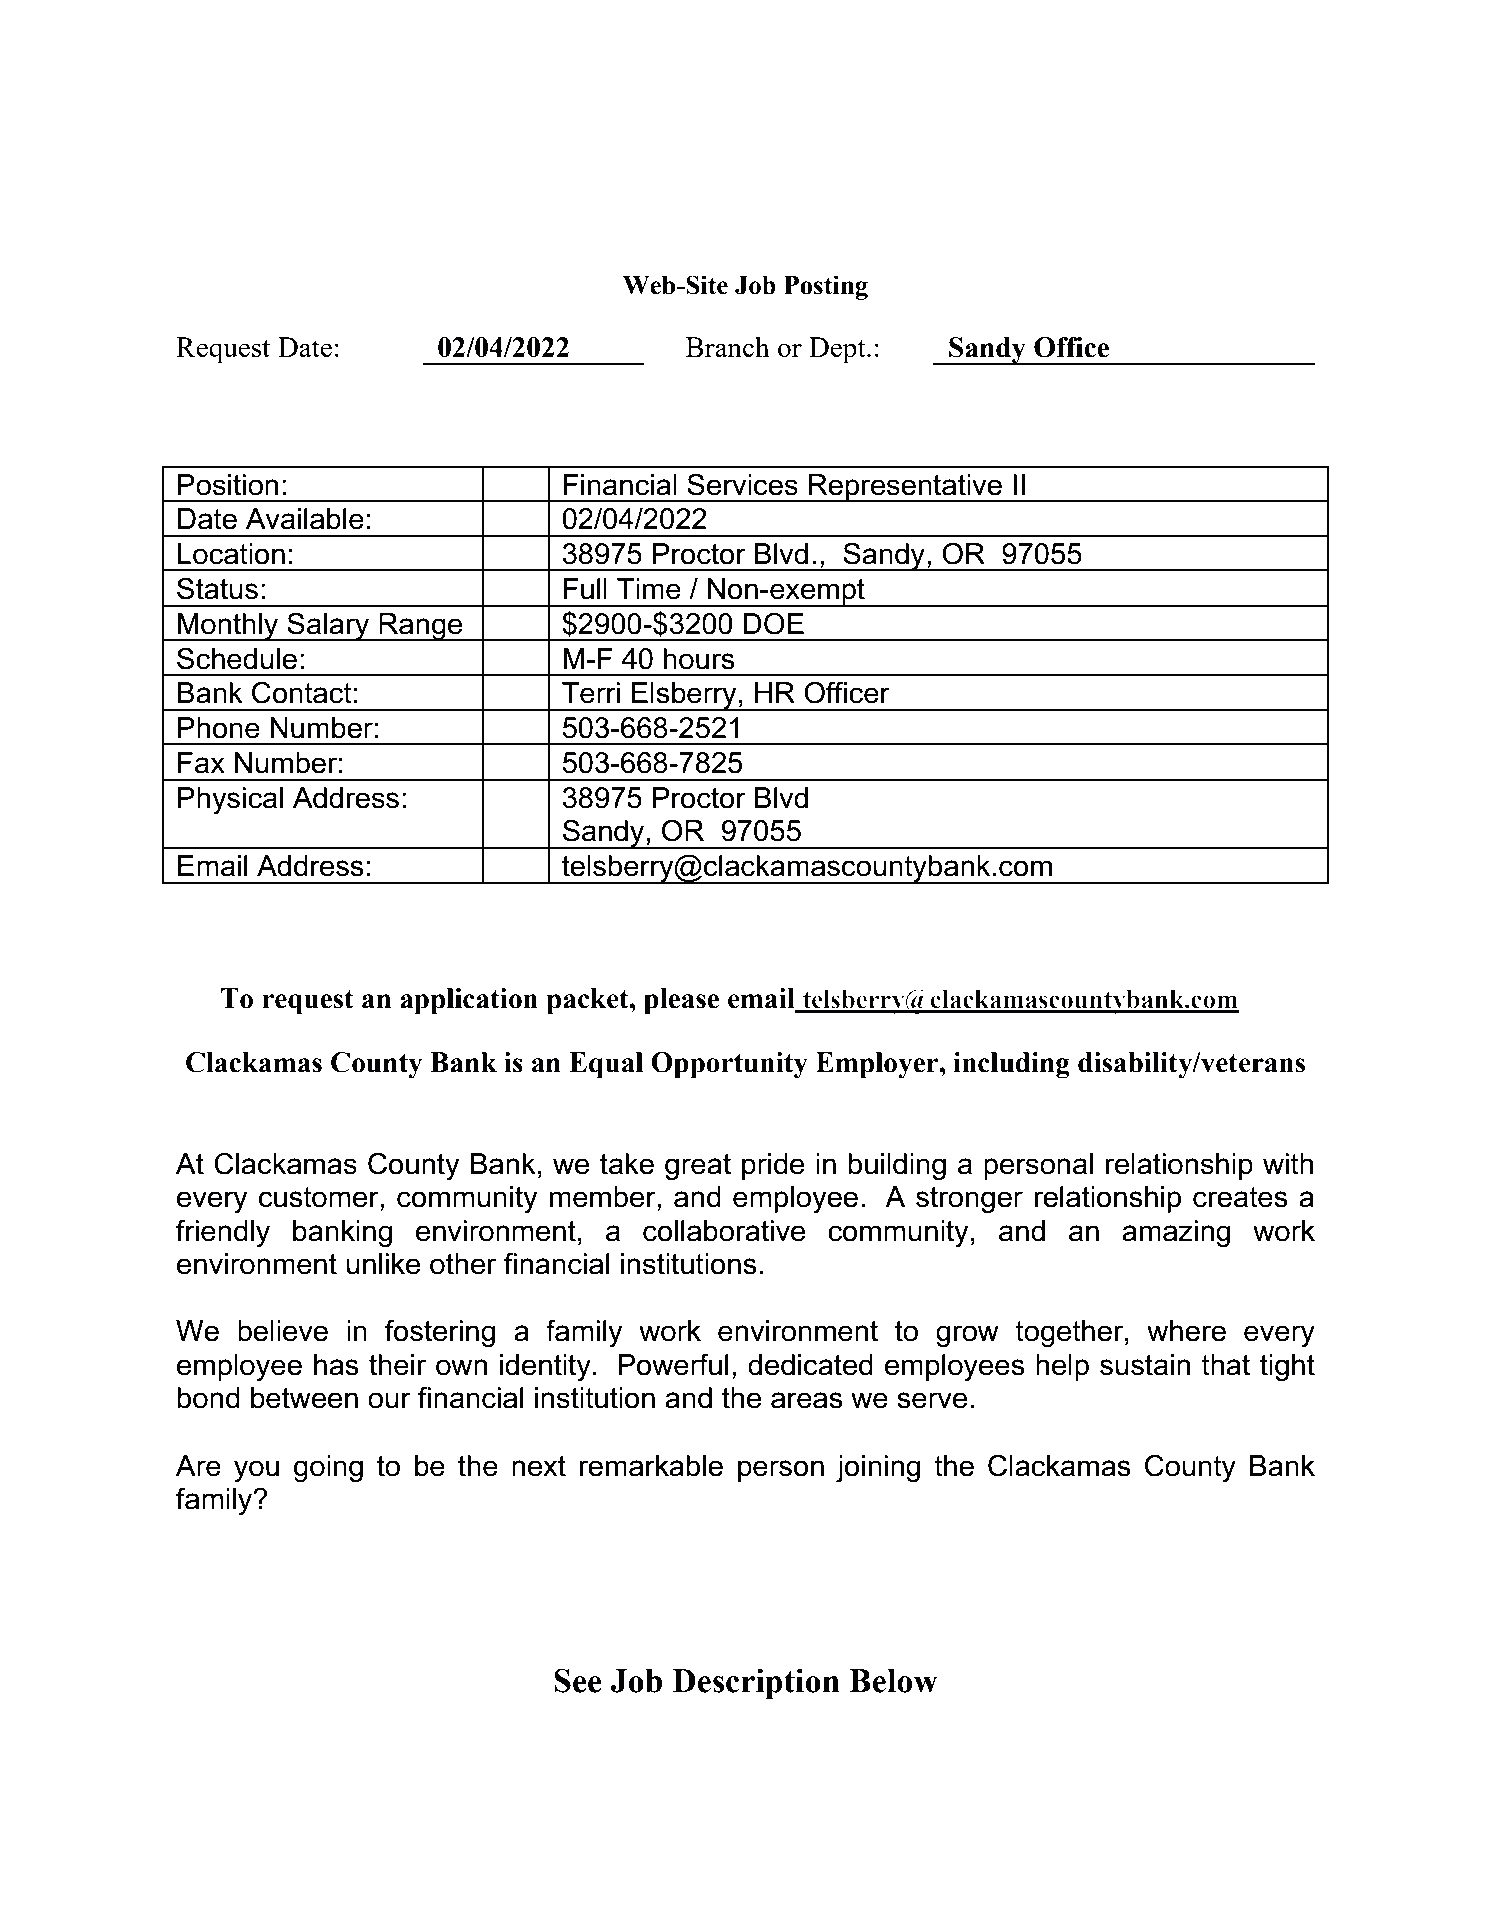 The height and width of the page is (1927, 1489). Describe the element at coordinates (228, 485) in the page. I see `Position` at that location.
